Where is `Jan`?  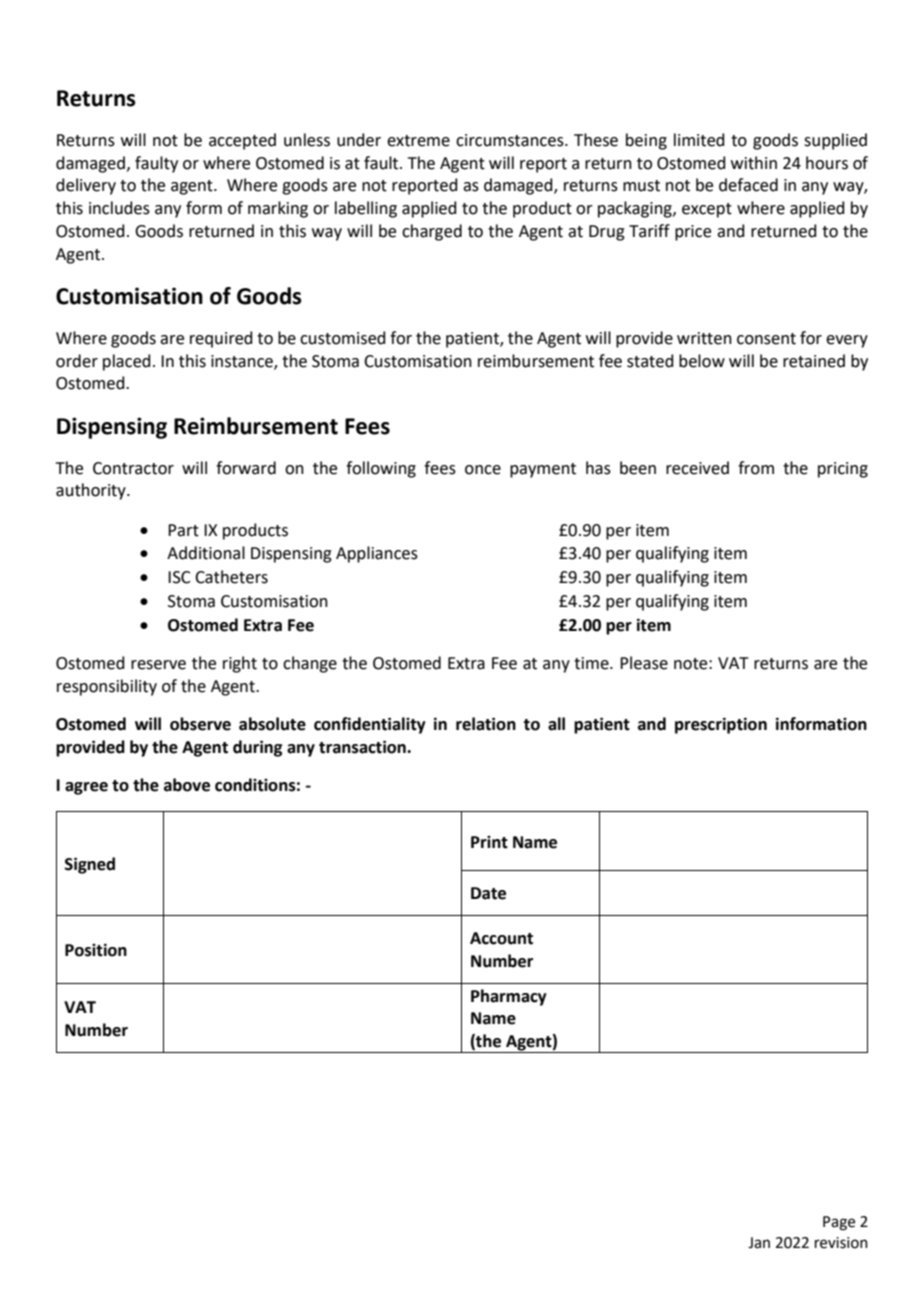 Jan is located at coordinates (759, 1243).
